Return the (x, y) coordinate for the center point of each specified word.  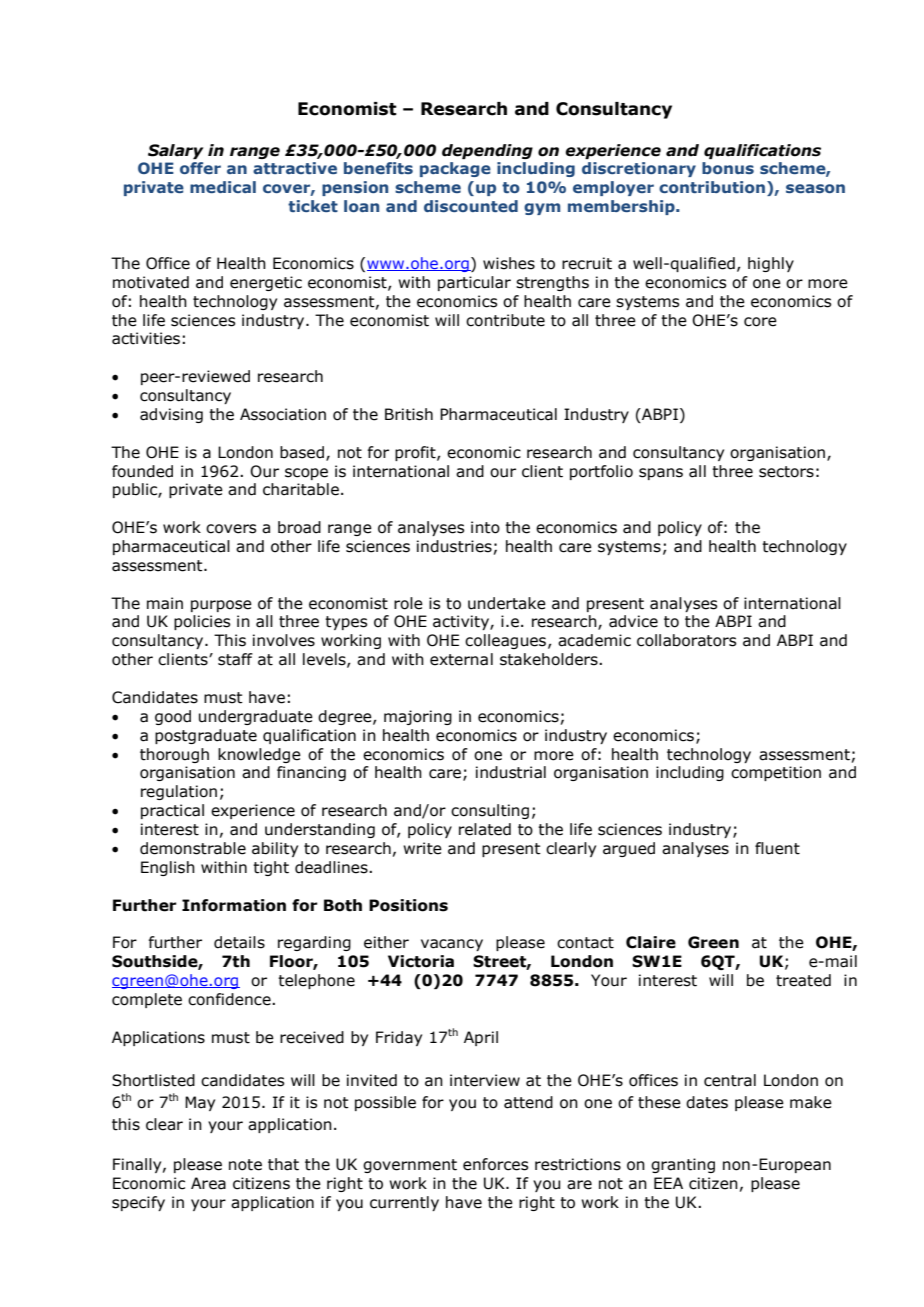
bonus (728, 168)
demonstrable (193, 848)
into (485, 527)
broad (299, 527)
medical (223, 187)
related (485, 829)
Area (208, 1183)
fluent (777, 848)
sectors (786, 472)
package (455, 169)
